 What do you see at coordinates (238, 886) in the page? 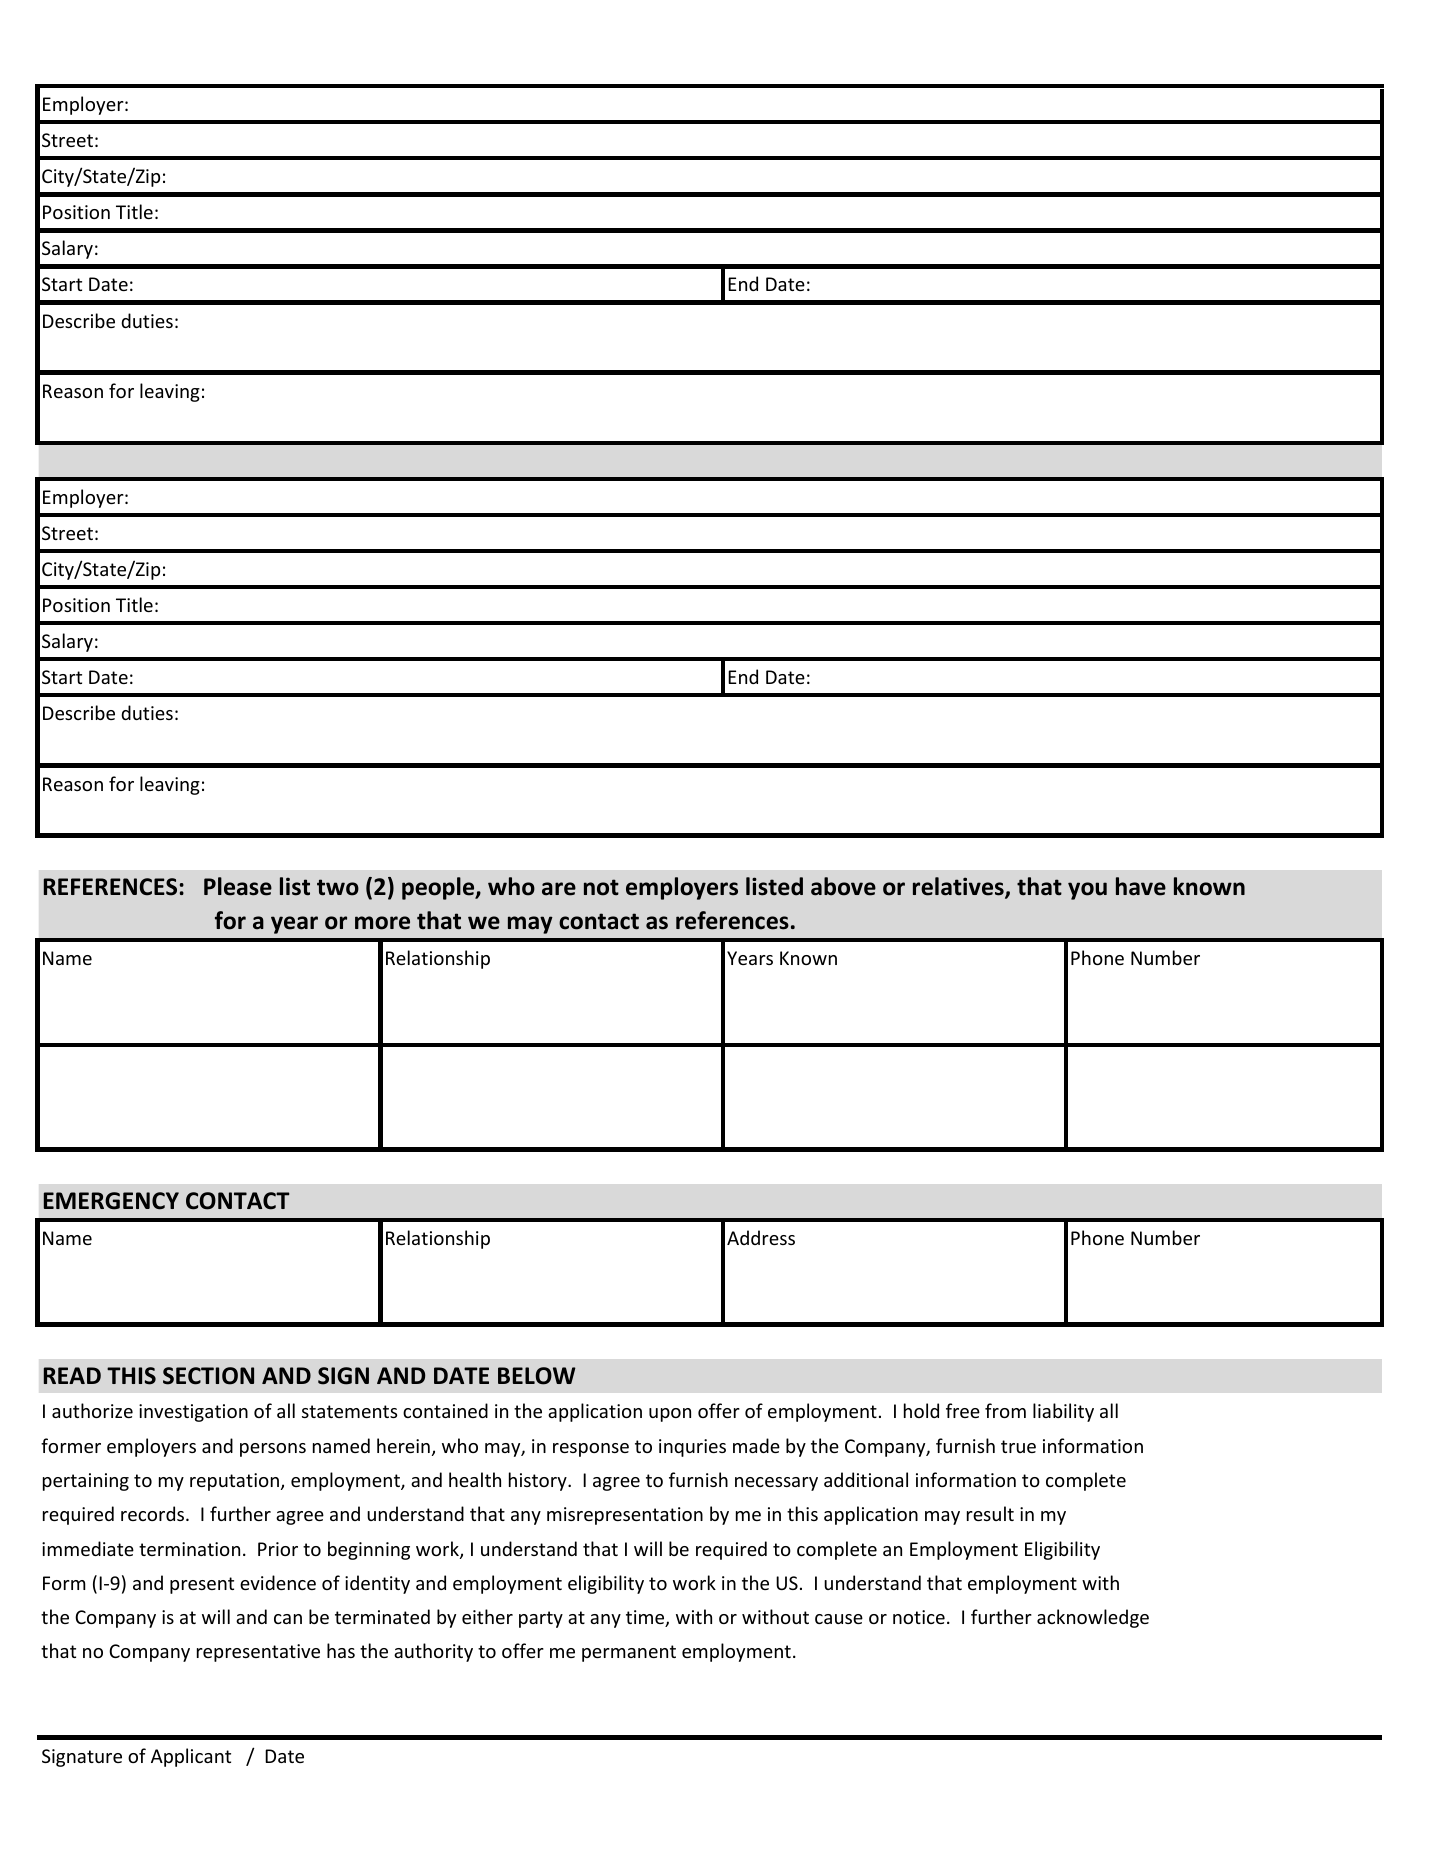
I see `Please` at bounding box center [238, 886].
